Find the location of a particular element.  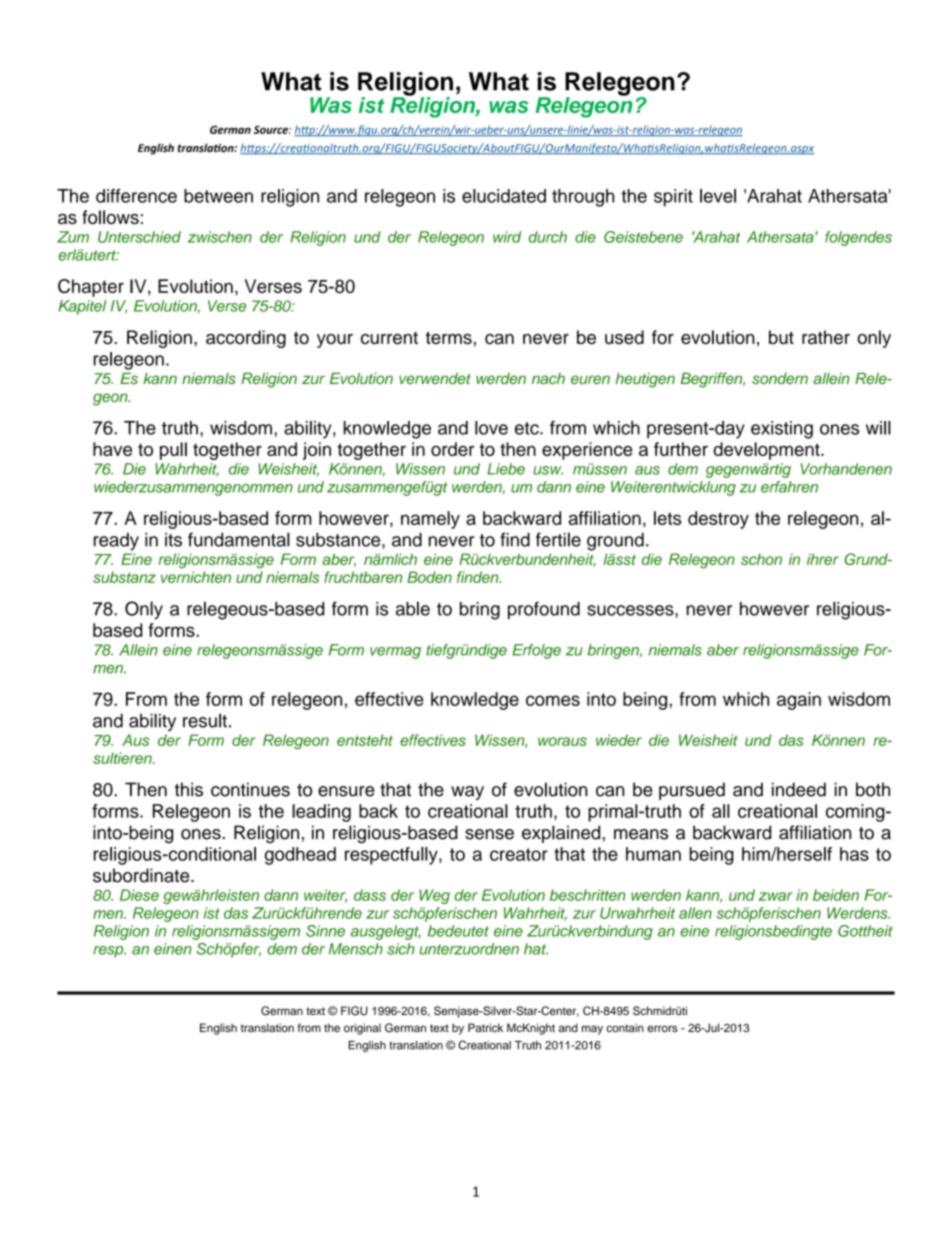

difference is located at coordinates (136, 196).
